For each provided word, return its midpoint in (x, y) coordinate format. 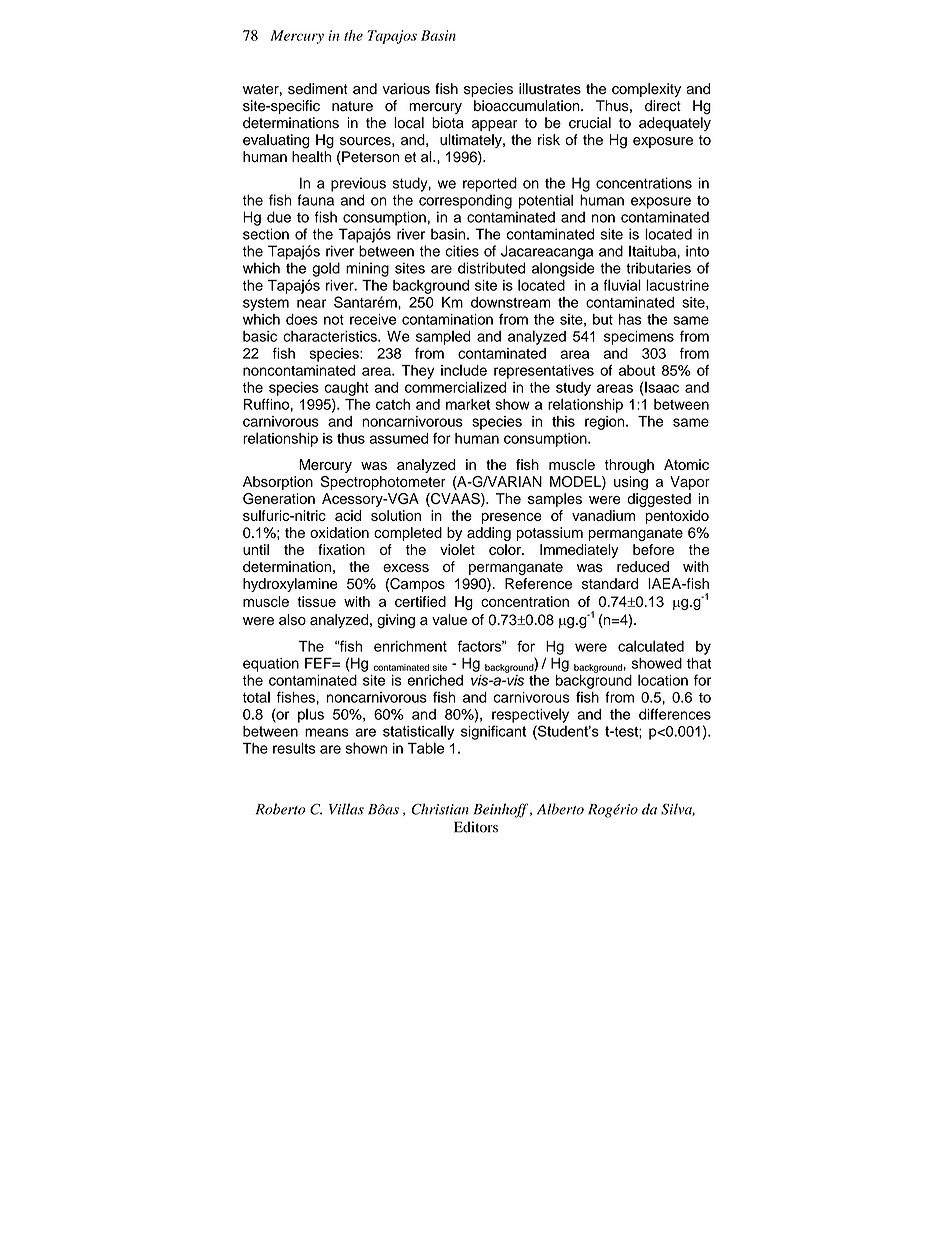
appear (495, 125)
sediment (318, 89)
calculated (651, 646)
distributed (491, 268)
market (468, 404)
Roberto (280, 809)
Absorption (278, 483)
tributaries (658, 268)
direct (663, 106)
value (449, 620)
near (311, 303)
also (292, 619)
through (629, 466)
